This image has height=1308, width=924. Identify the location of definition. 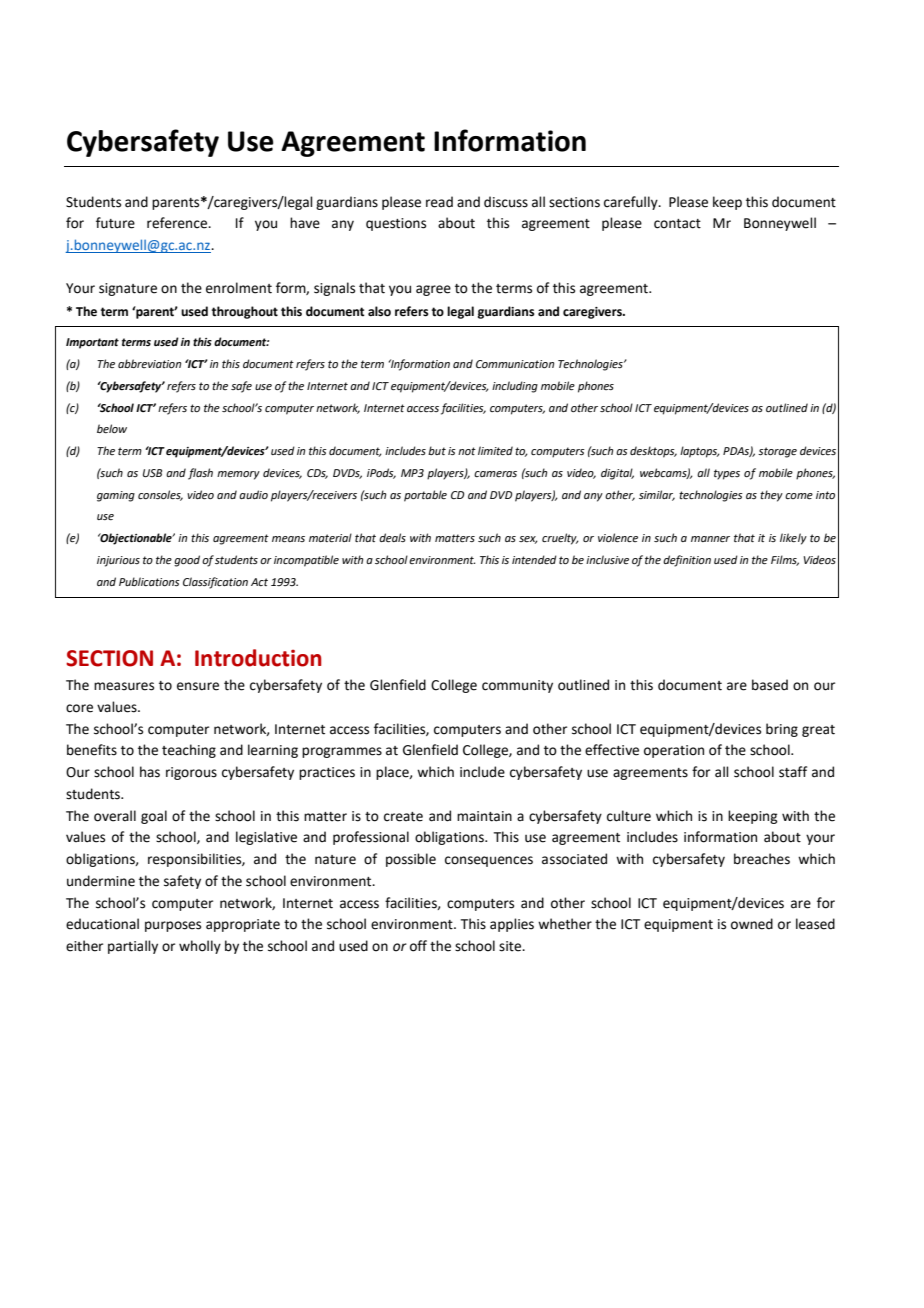
(687, 561).
